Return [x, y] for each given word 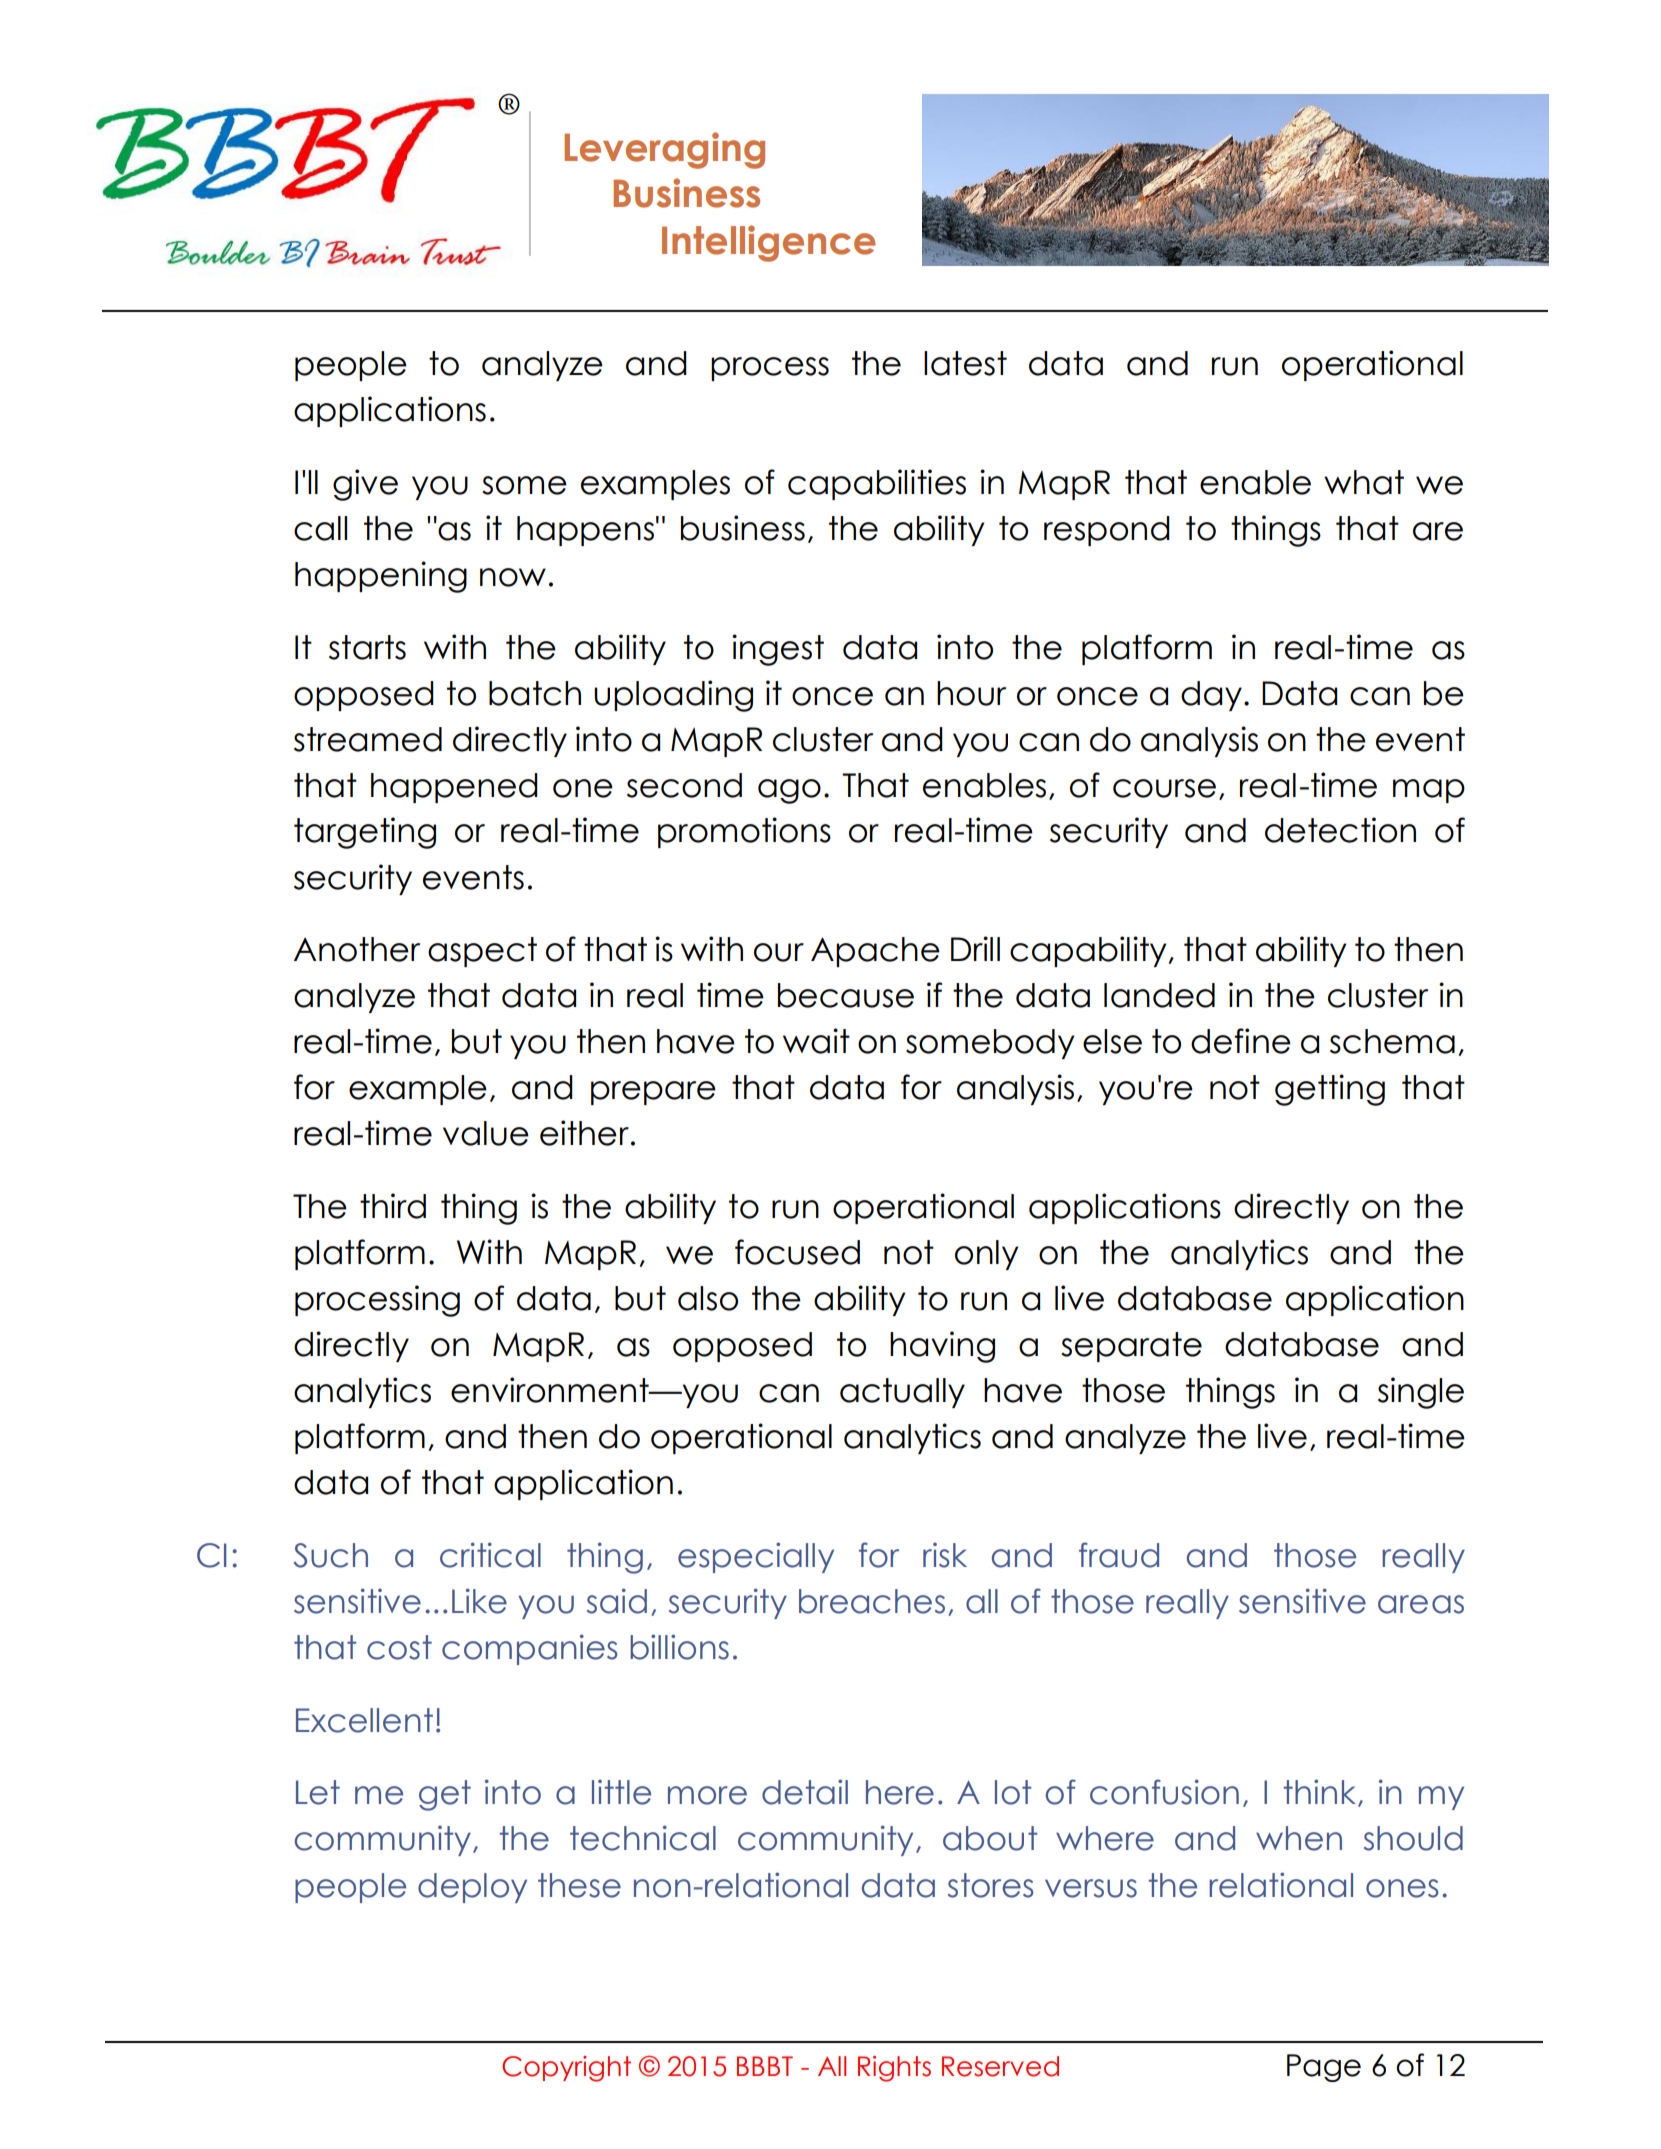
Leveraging [664, 150]
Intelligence [769, 243]
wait [816, 1041]
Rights [894, 2069]
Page [1324, 2068]
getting [1330, 1090]
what [1364, 482]
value [486, 1133]
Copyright [566, 2069]
